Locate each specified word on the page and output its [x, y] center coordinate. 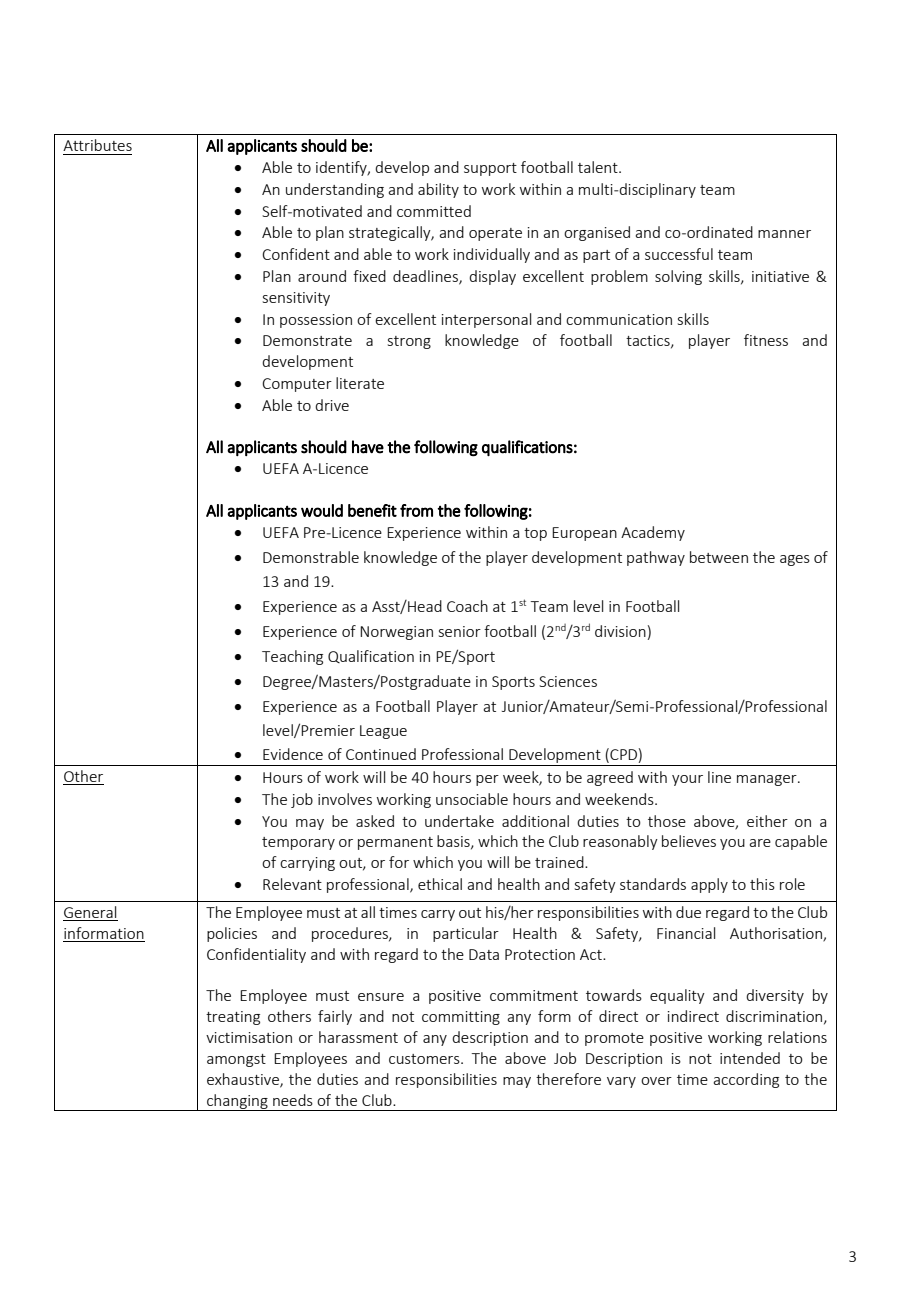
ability [438, 190]
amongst [236, 1060]
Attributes [97, 145]
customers [425, 1059]
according [746, 1080]
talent [599, 167]
